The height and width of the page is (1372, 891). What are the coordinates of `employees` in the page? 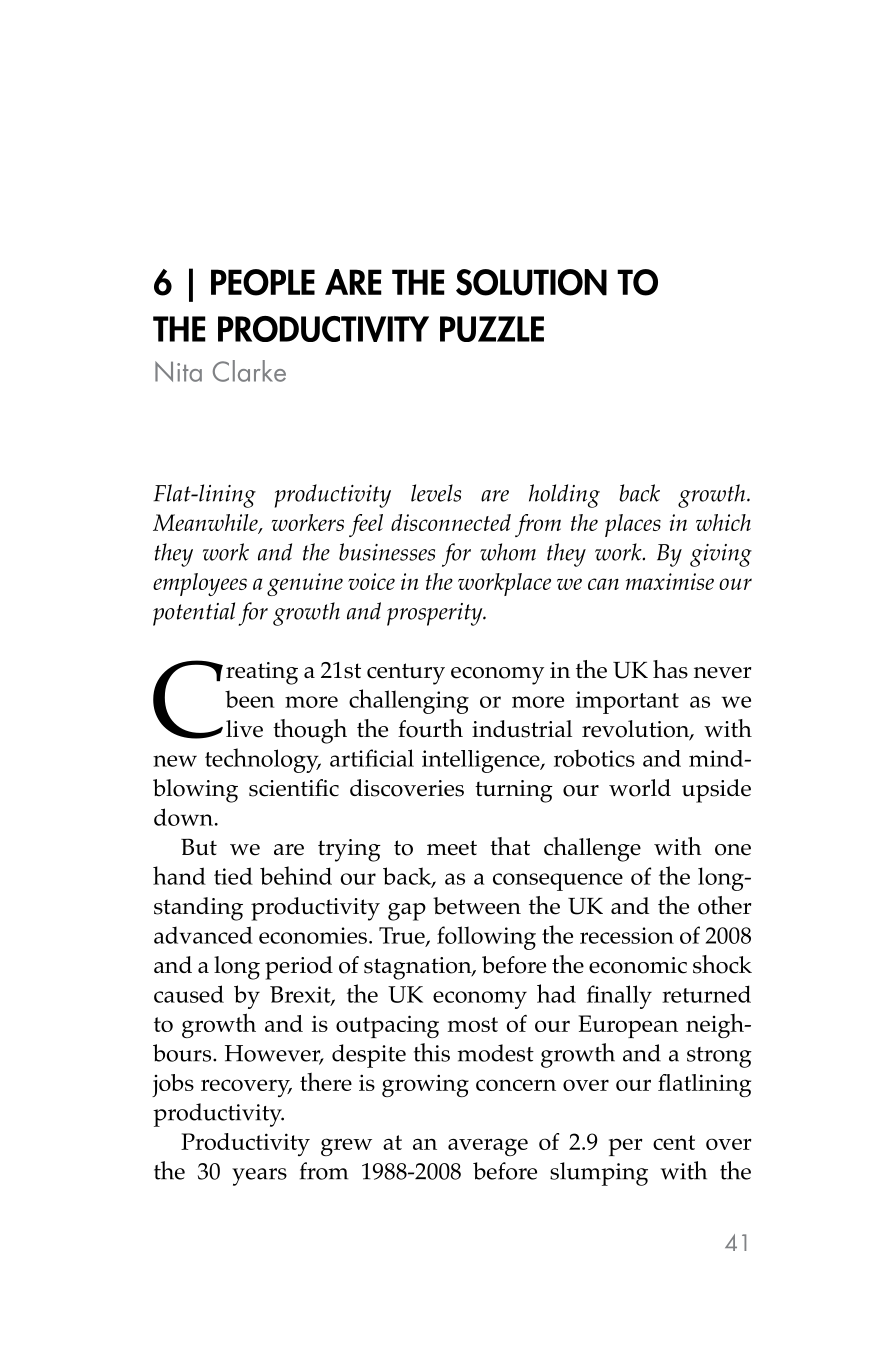 It's located at (200, 584).
